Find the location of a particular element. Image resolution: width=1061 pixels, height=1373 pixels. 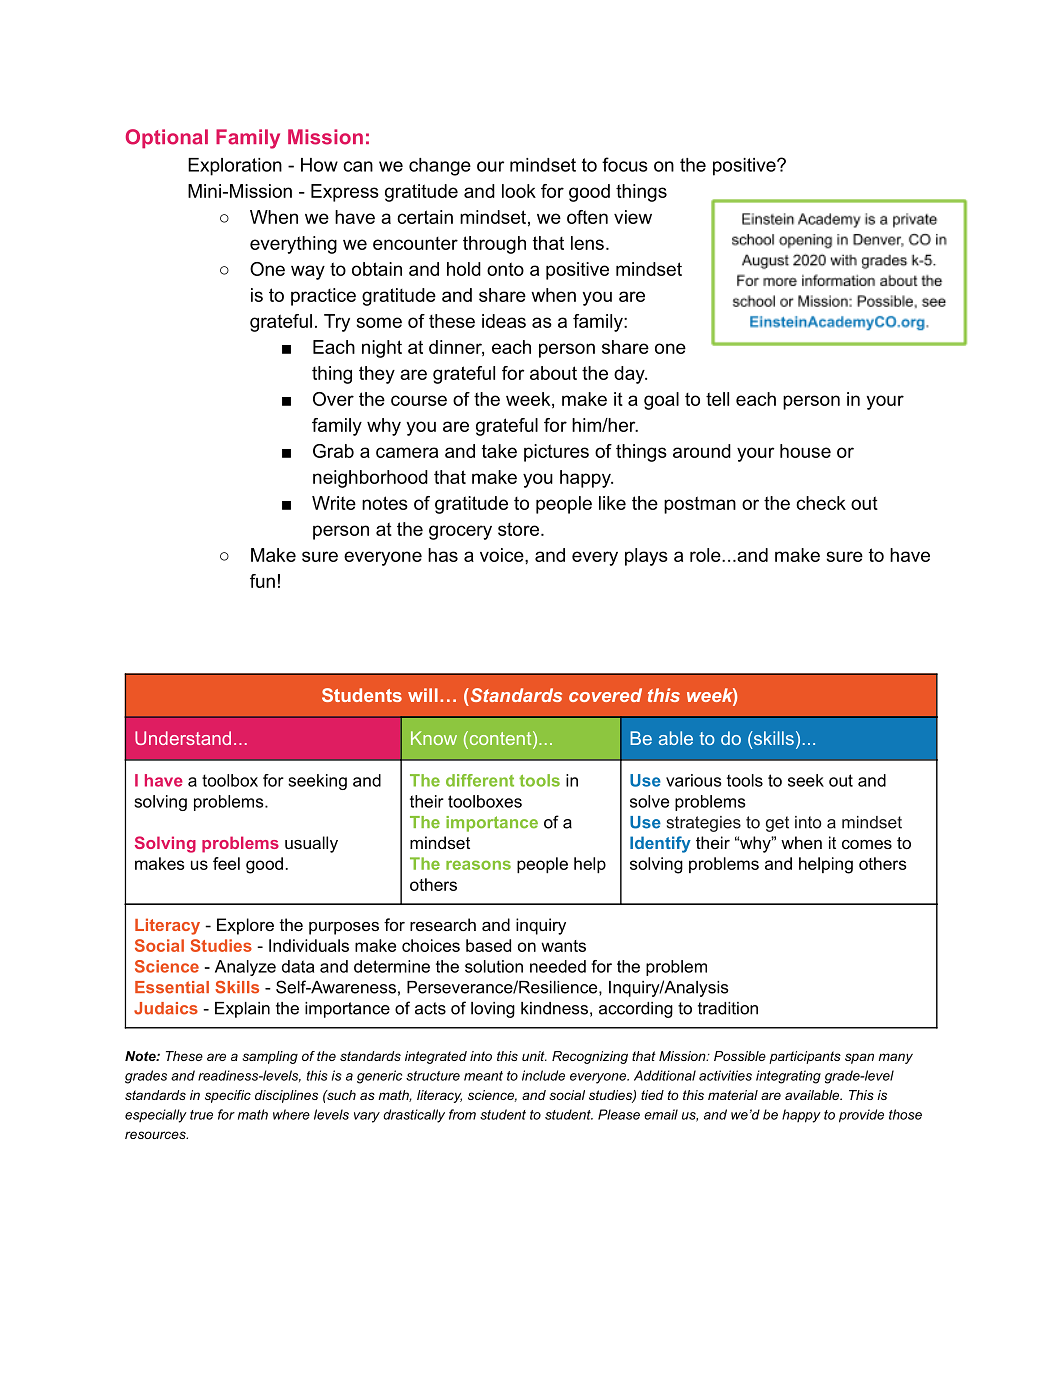

look is located at coordinates (519, 191).
